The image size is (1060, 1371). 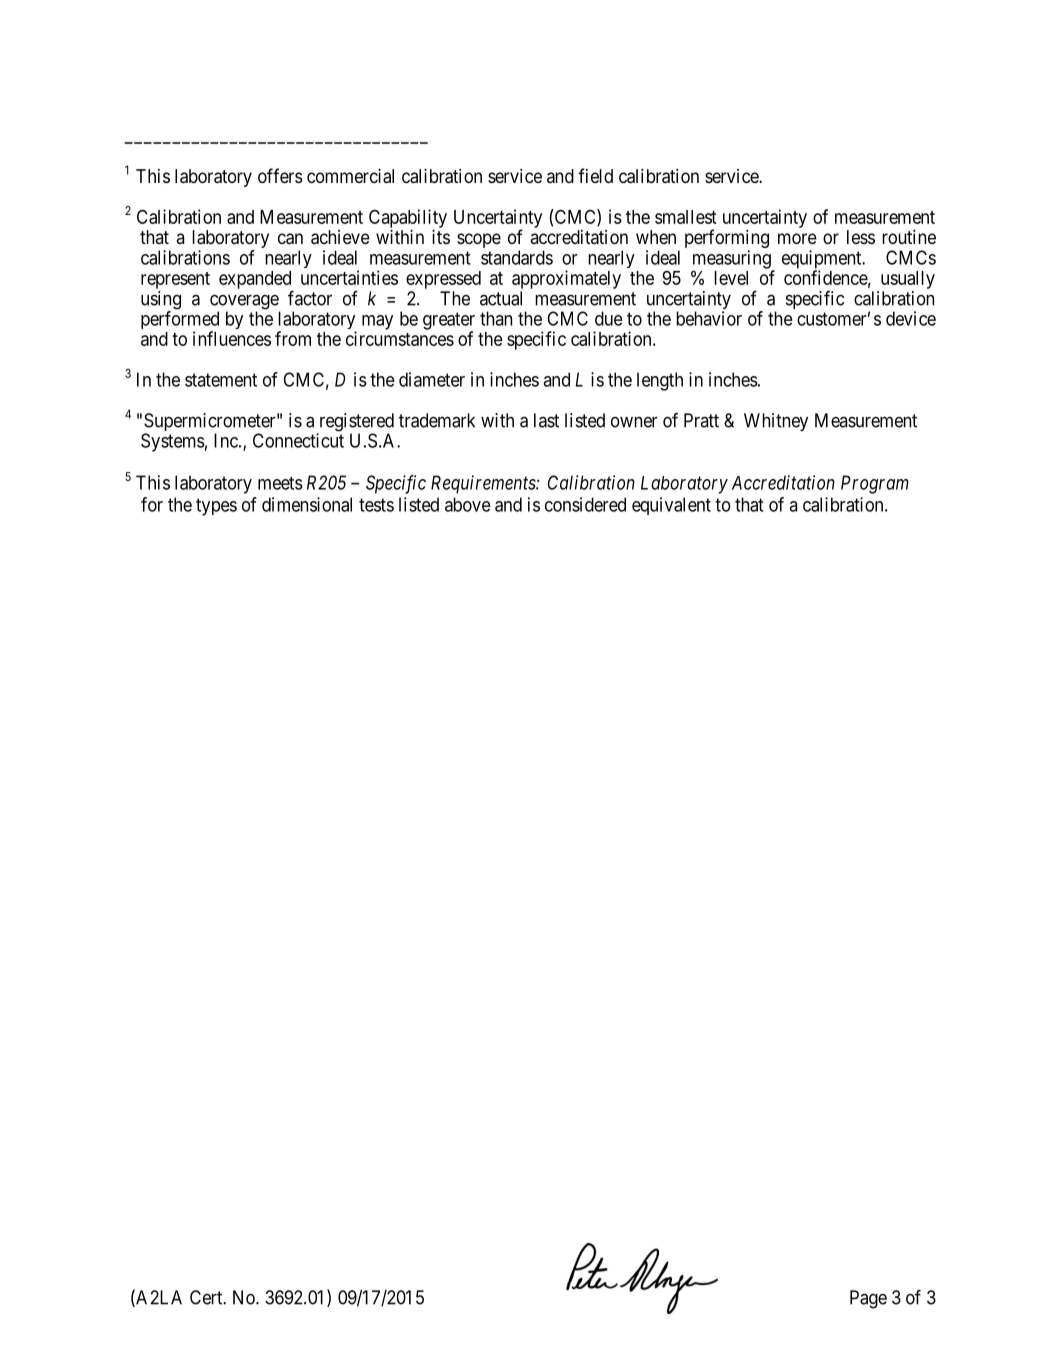 What do you see at coordinates (307, 504) in the image?
I see `dimensional` at bounding box center [307, 504].
